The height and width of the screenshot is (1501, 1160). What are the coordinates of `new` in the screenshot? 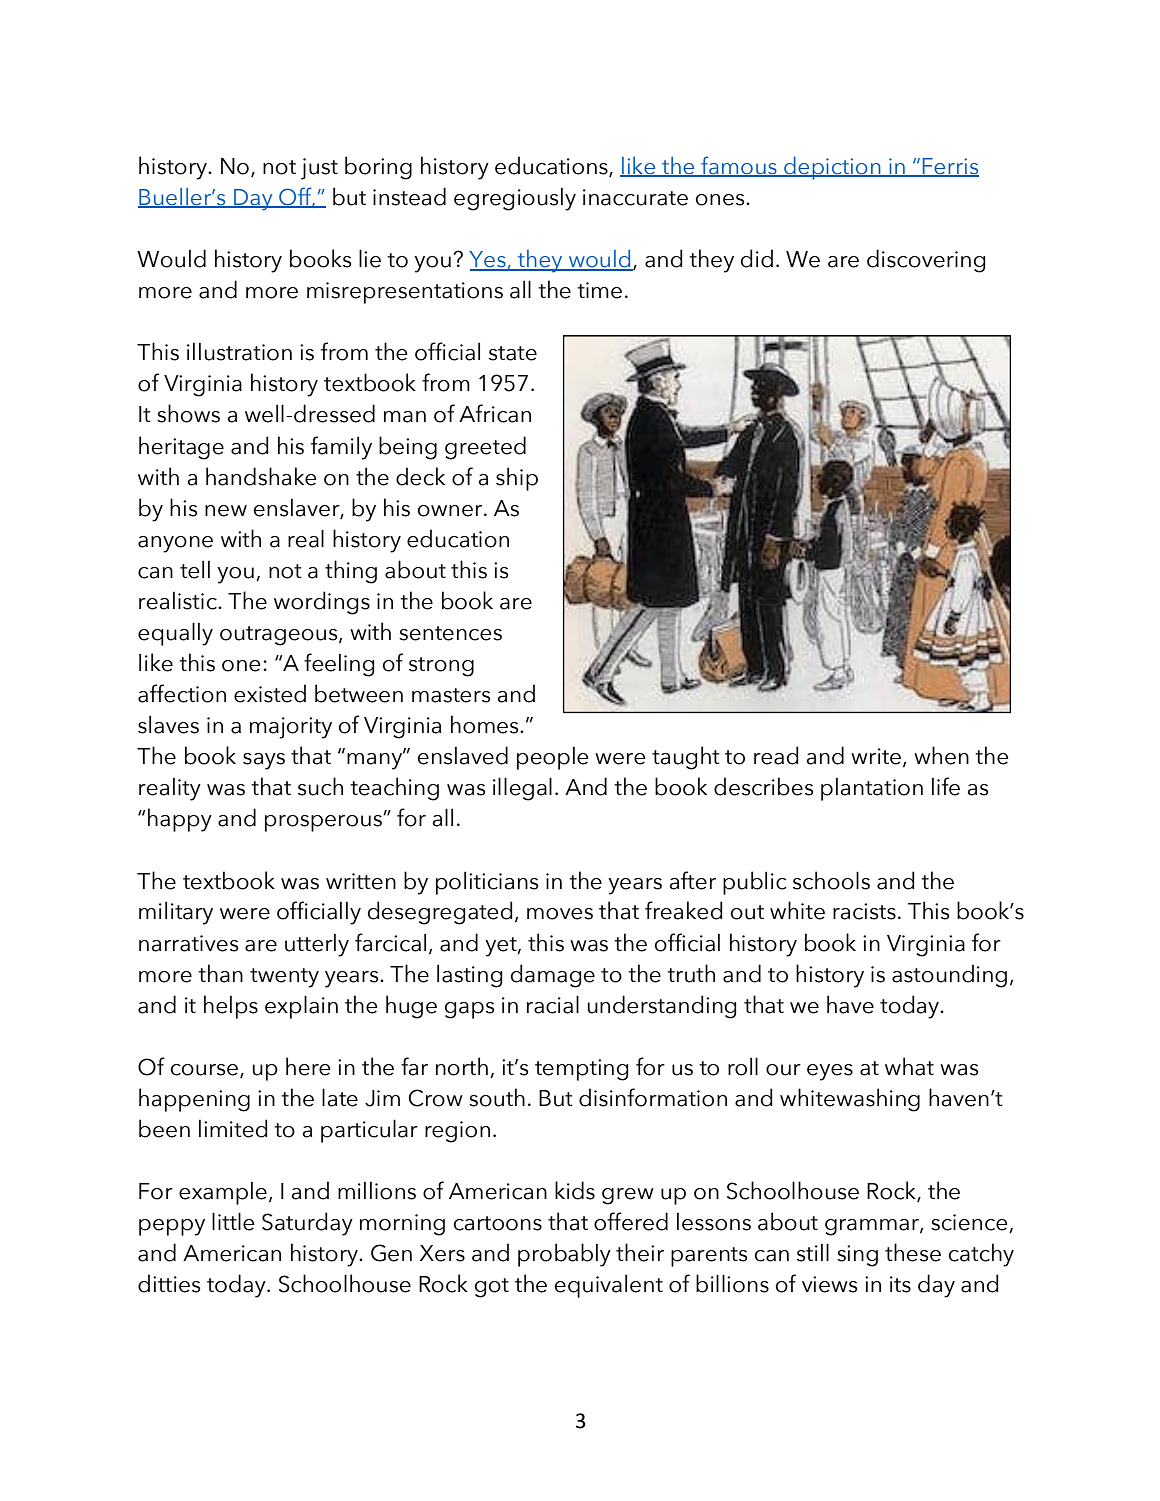 It's located at (226, 511).
